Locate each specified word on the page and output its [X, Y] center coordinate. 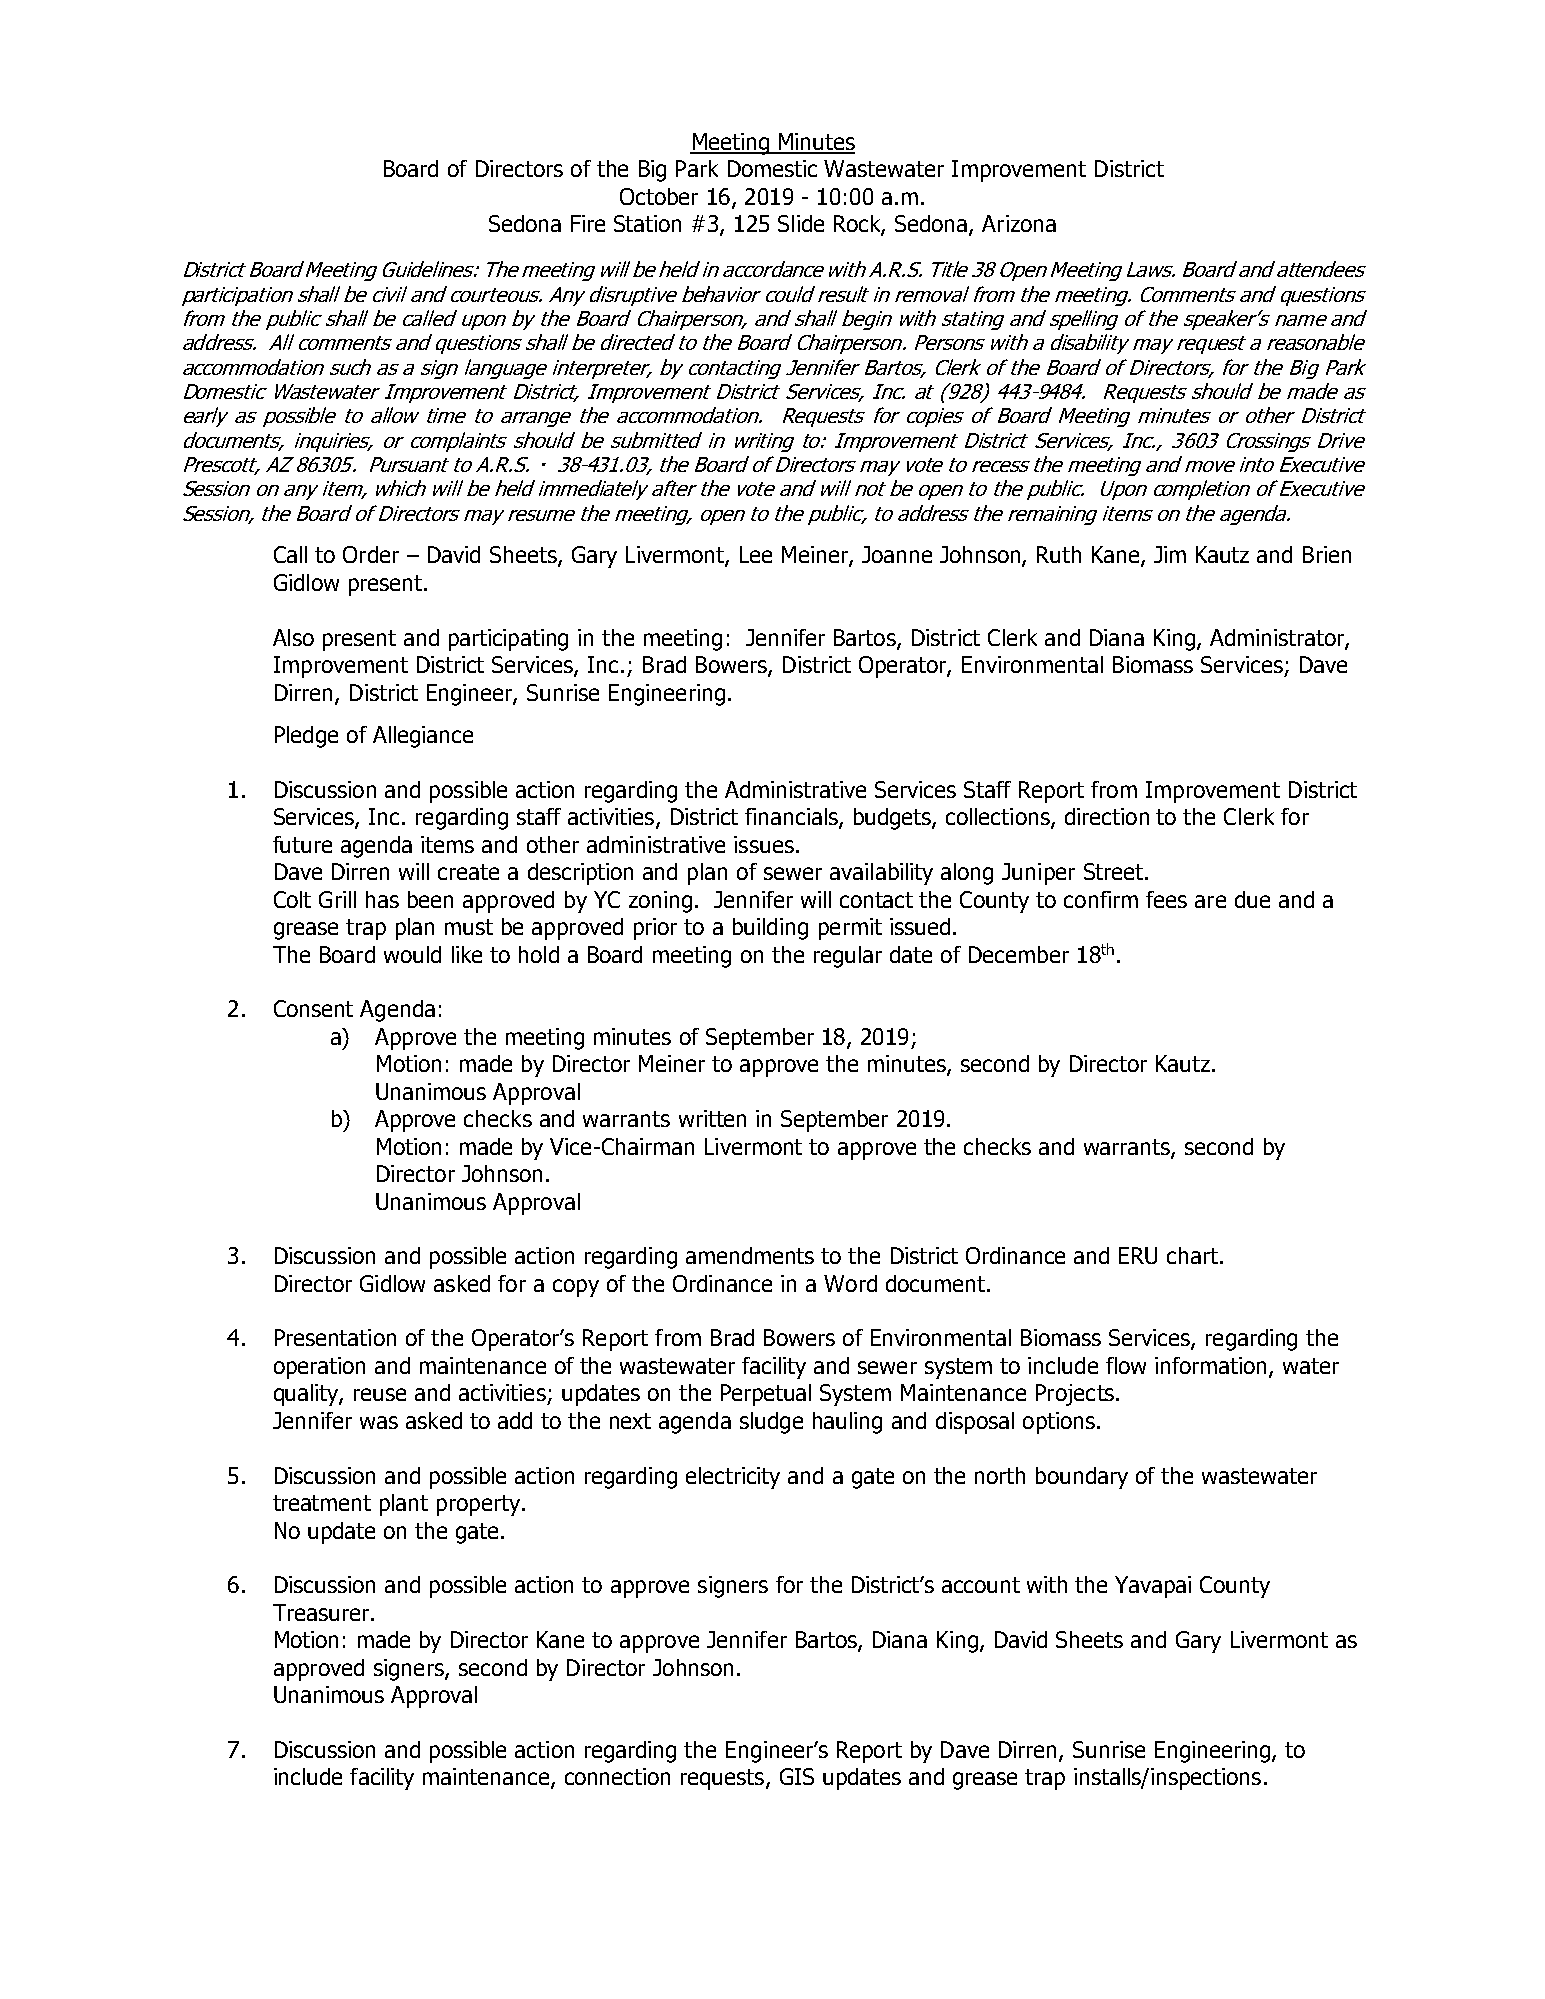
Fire [588, 223]
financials [792, 818]
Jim [1170, 554]
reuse [380, 1394]
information [1212, 1367]
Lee [756, 554]
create [468, 872]
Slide [801, 223]
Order [371, 554]
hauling [847, 1423]
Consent [313, 1008]
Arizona [1019, 223]
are [1210, 901]
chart [1194, 1255]
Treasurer [322, 1612]
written [712, 1118]
